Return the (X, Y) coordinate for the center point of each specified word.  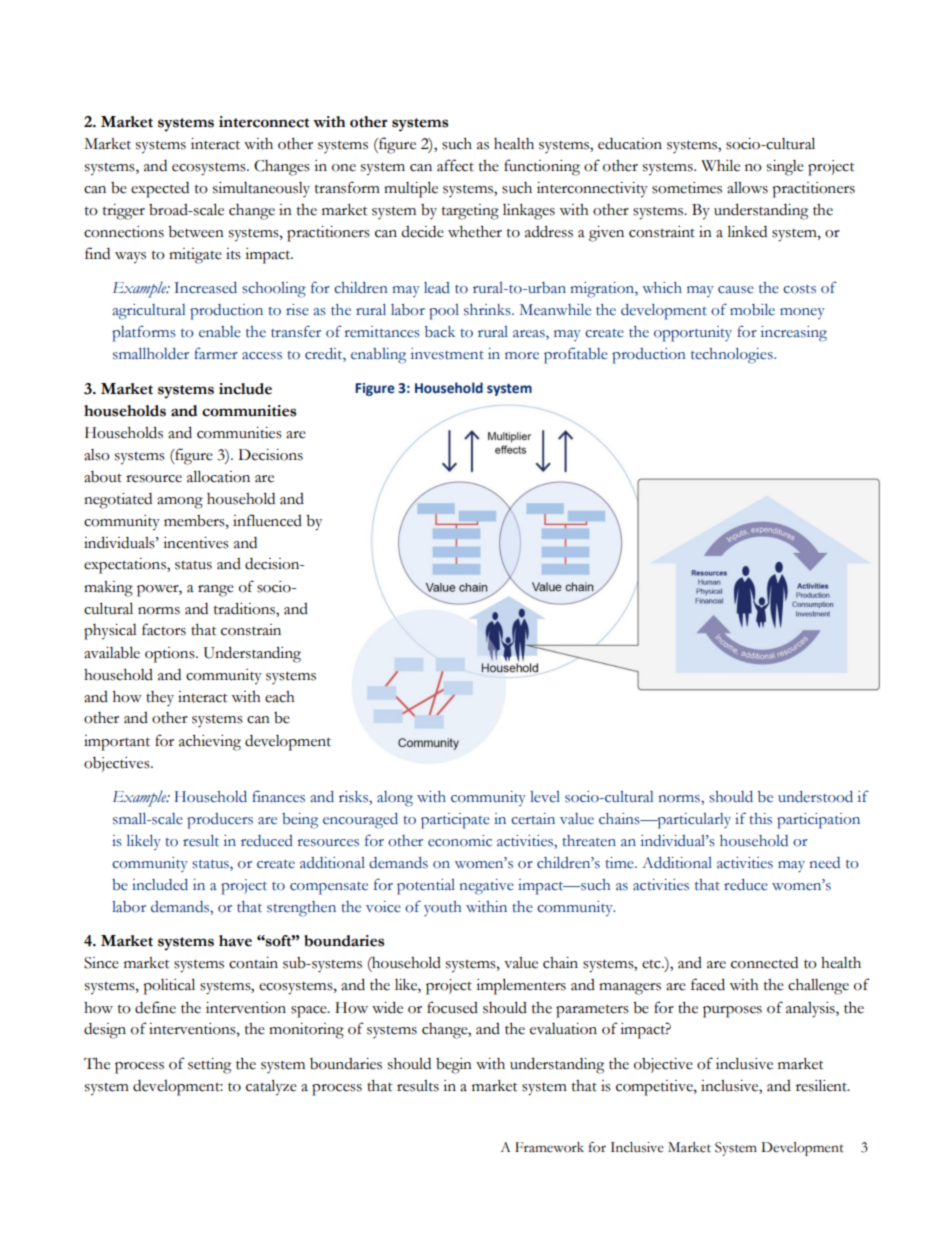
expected (160, 190)
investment (447, 354)
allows (747, 188)
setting (209, 1066)
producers (220, 821)
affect (455, 165)
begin (454, 1066)
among (180, 503)
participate (455, 821)
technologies (733, 356)
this (760, 819)
